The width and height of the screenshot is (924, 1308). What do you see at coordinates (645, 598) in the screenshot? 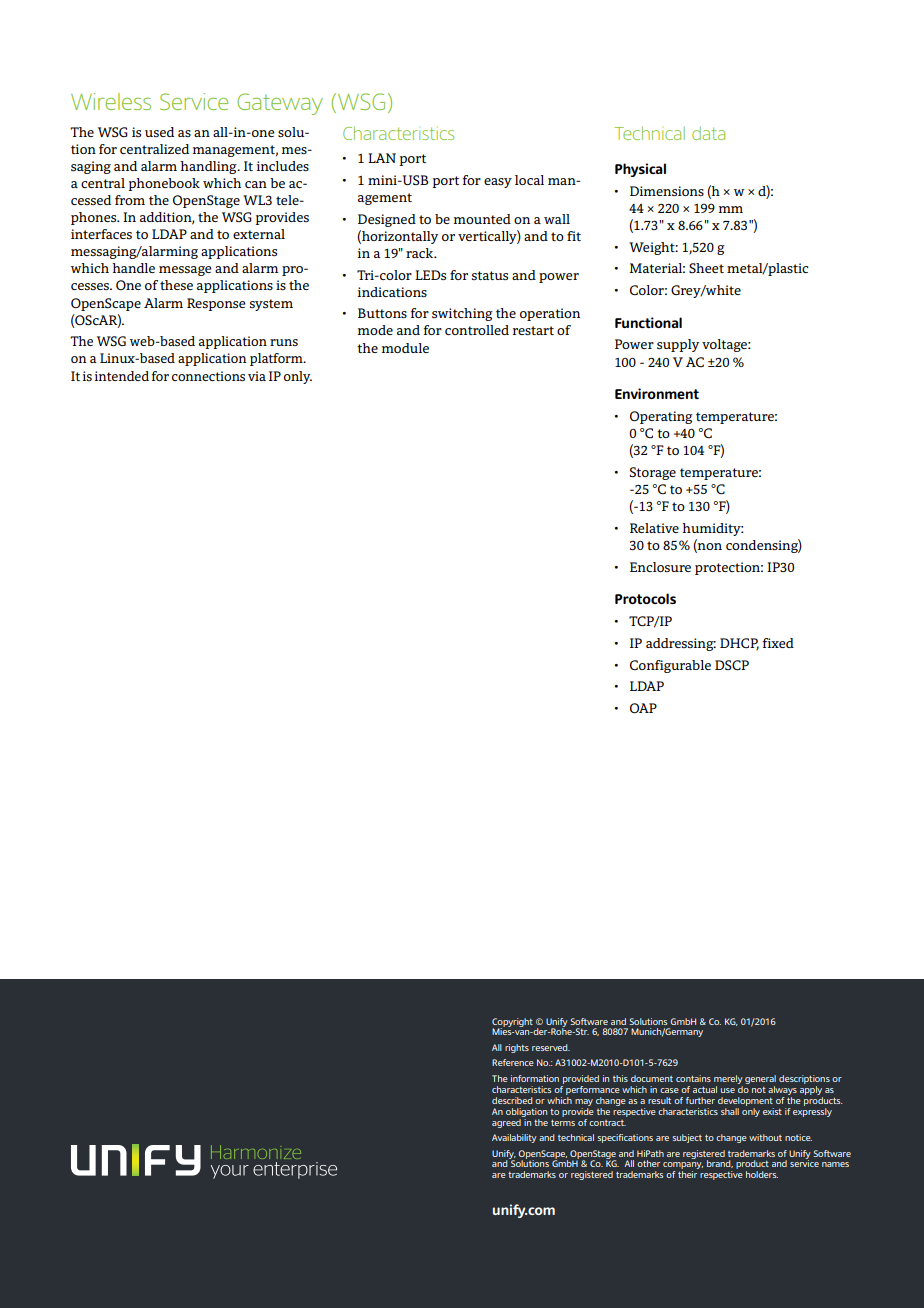
I see `Protocols` at bounding box center [645, 598].
